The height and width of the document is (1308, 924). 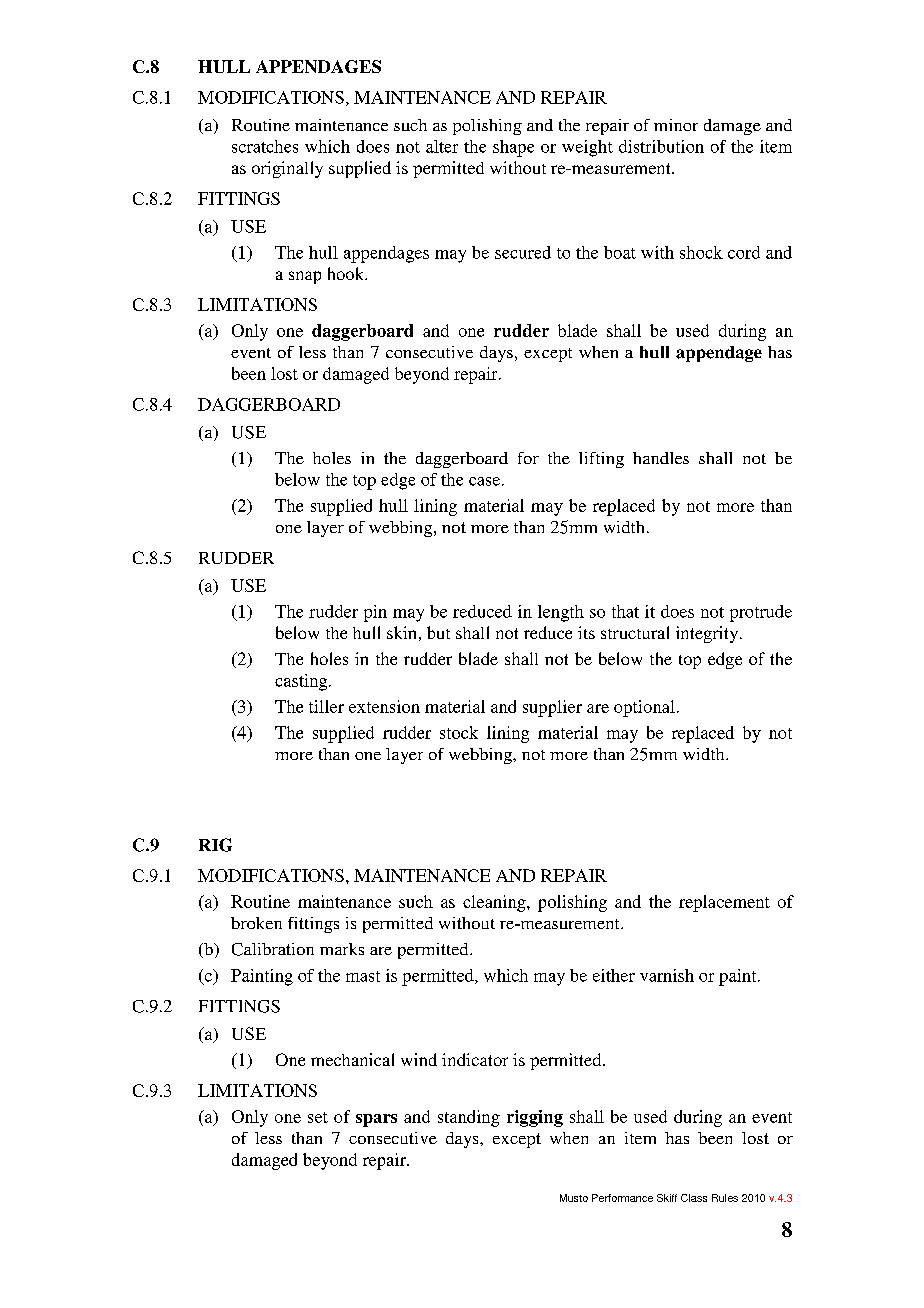 I want to click on cleaning, so click(x=495, y=903).
